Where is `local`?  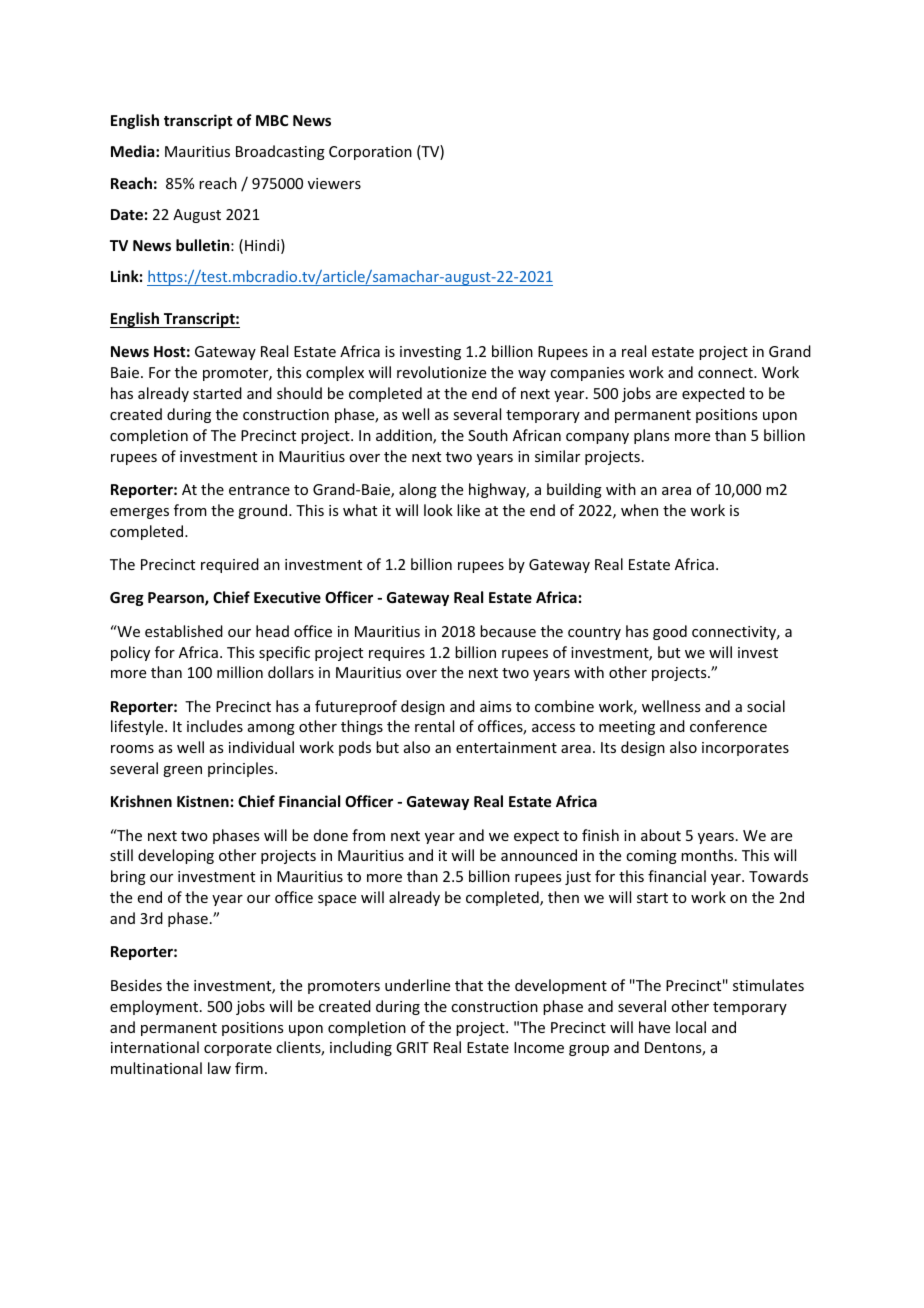
local is located at coordinates (691, 1027).
